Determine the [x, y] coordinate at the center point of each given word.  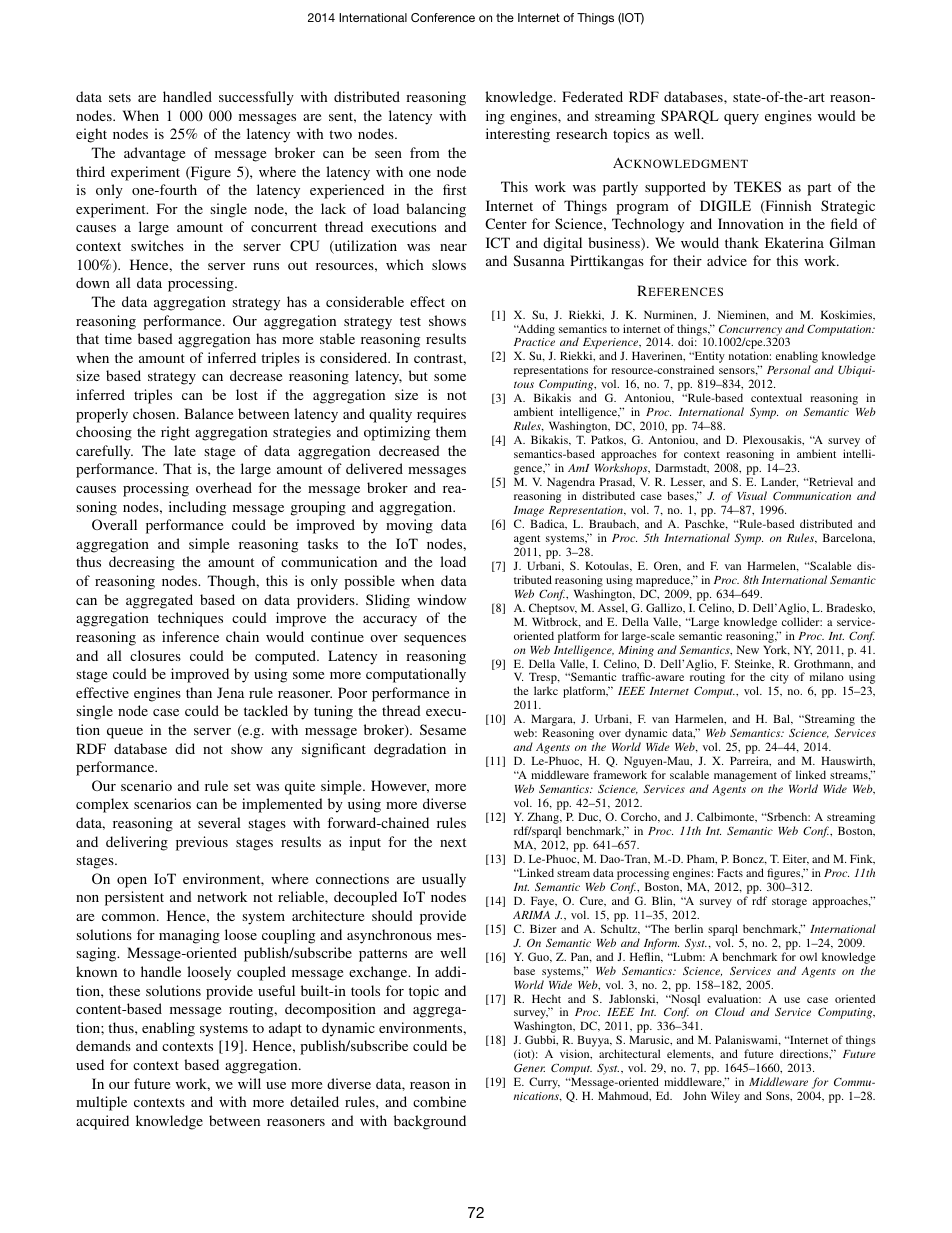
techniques [190, 619]
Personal [789, 369]
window [441, 599]
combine [439, 1101]
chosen [155, 413]
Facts [730, 872]
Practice [534, 342]
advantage [154, 154]
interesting [518, 135]
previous [202, 843]
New [748, 649]
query [741, 119]
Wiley [725, 1097]
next [453, 842]
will [249, 1083]
